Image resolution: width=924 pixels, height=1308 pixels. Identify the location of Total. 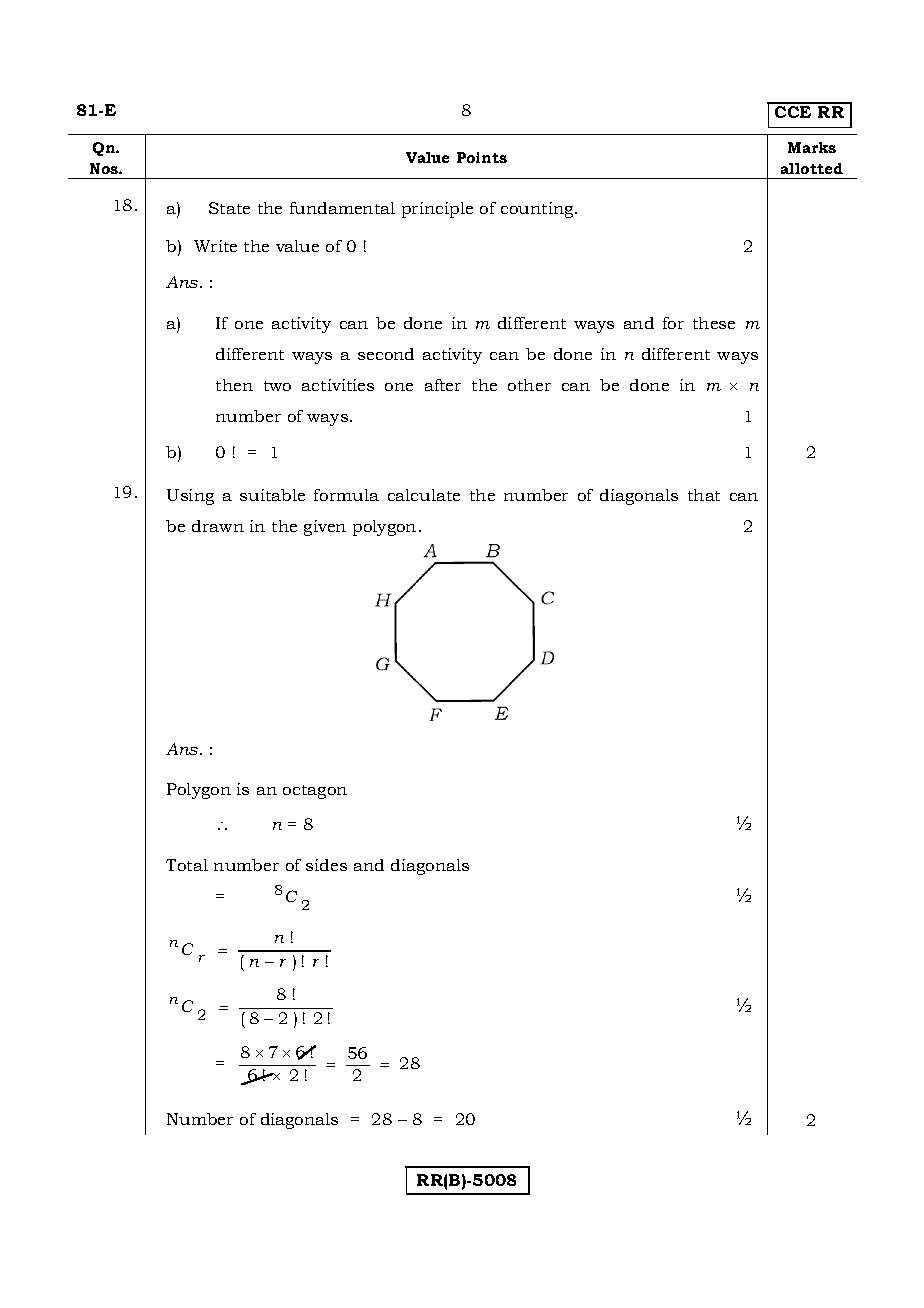
(187, 865).
